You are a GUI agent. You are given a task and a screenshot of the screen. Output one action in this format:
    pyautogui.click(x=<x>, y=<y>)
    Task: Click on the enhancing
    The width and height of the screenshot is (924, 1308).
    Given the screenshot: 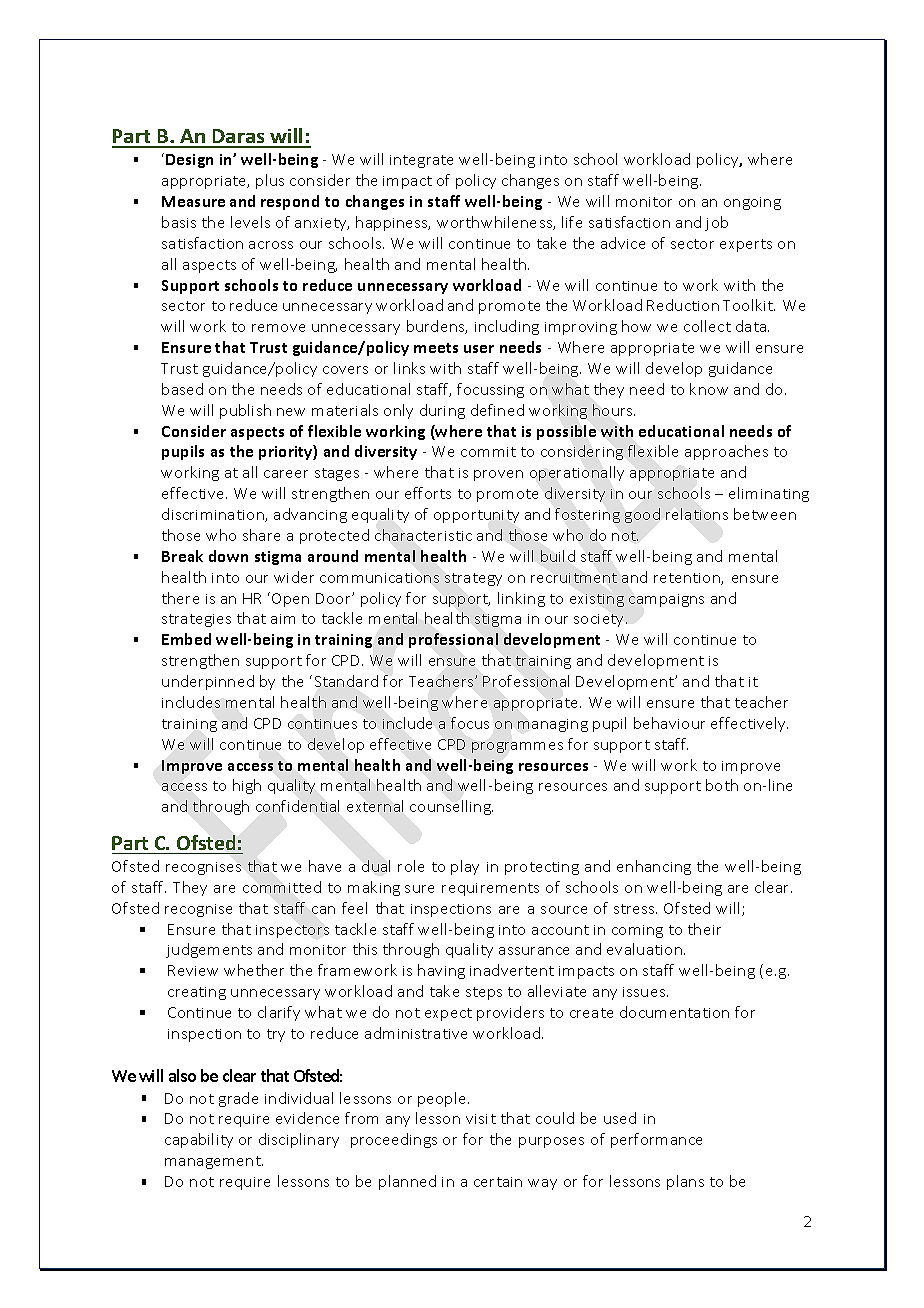 What is the action you would take?
    pyautogui.click(x=654, y=867)
